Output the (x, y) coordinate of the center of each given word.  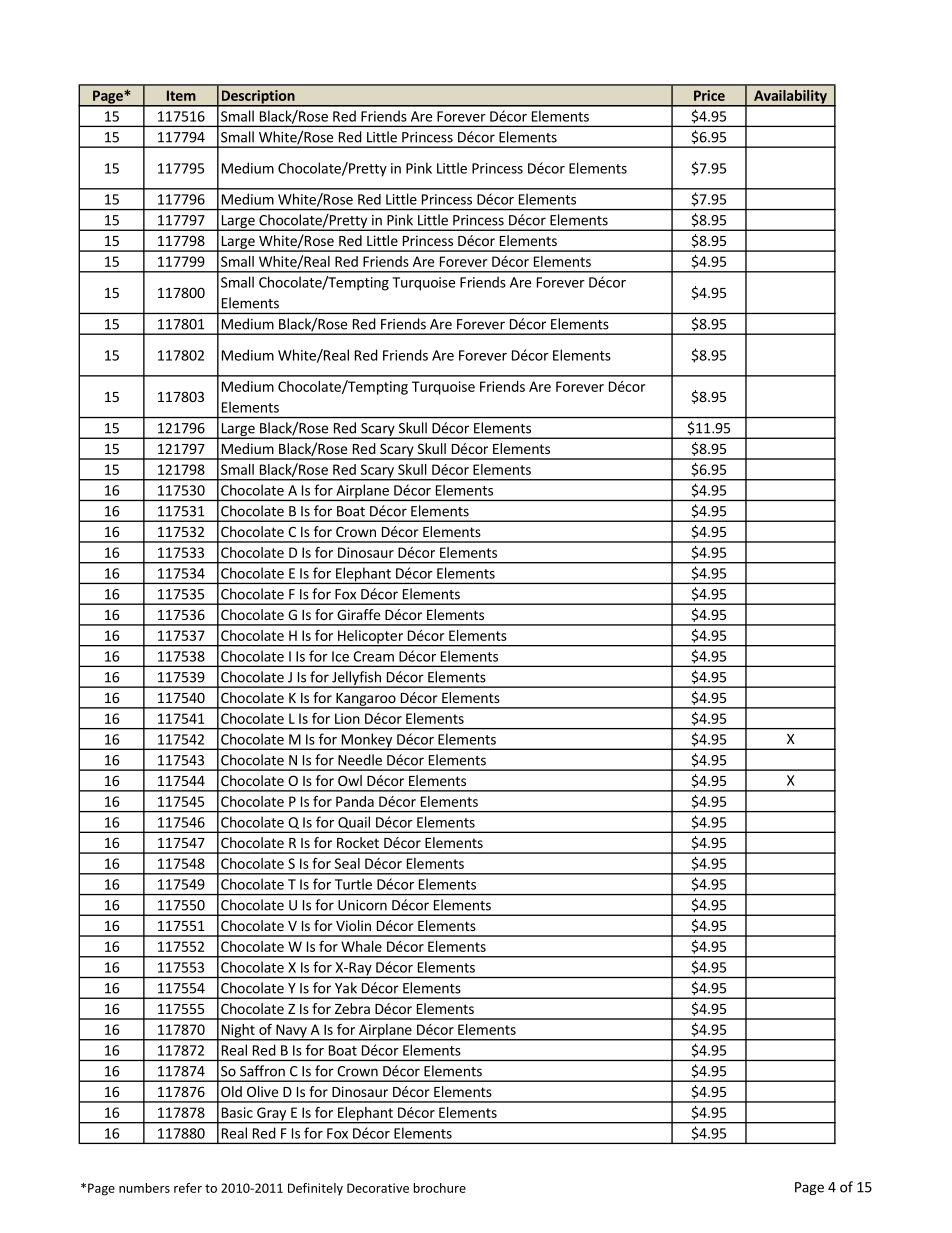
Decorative (378, 1188)
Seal (347, 863)
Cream (373, 656)
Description (258, 98)
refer (188, 1188)
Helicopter (370, 638)
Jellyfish (356, 679)
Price (709, 95)
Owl (350, 780)
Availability (790, 98)
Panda (355, 801)
